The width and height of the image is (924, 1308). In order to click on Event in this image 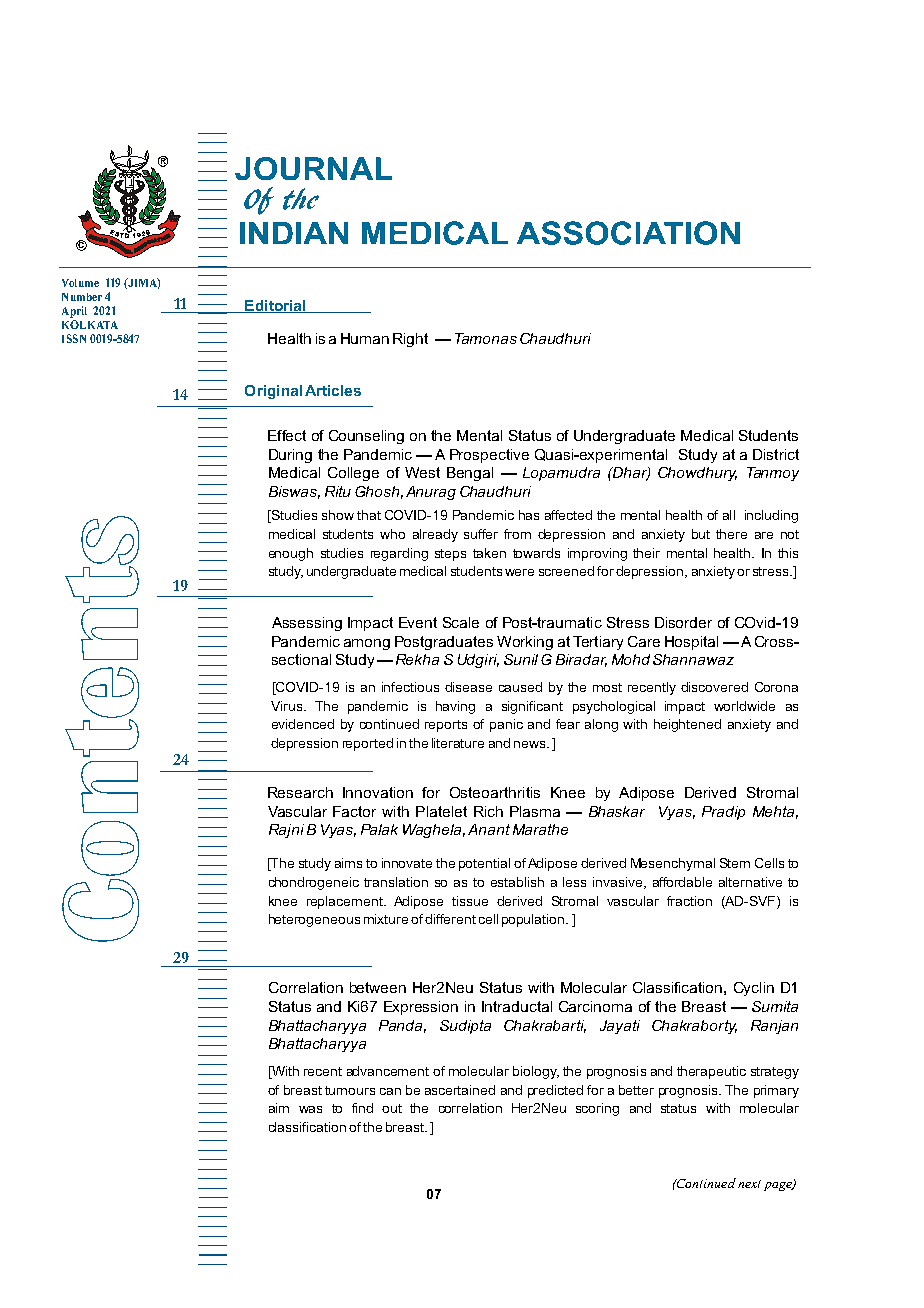, I will do `click(418, 622)`.
